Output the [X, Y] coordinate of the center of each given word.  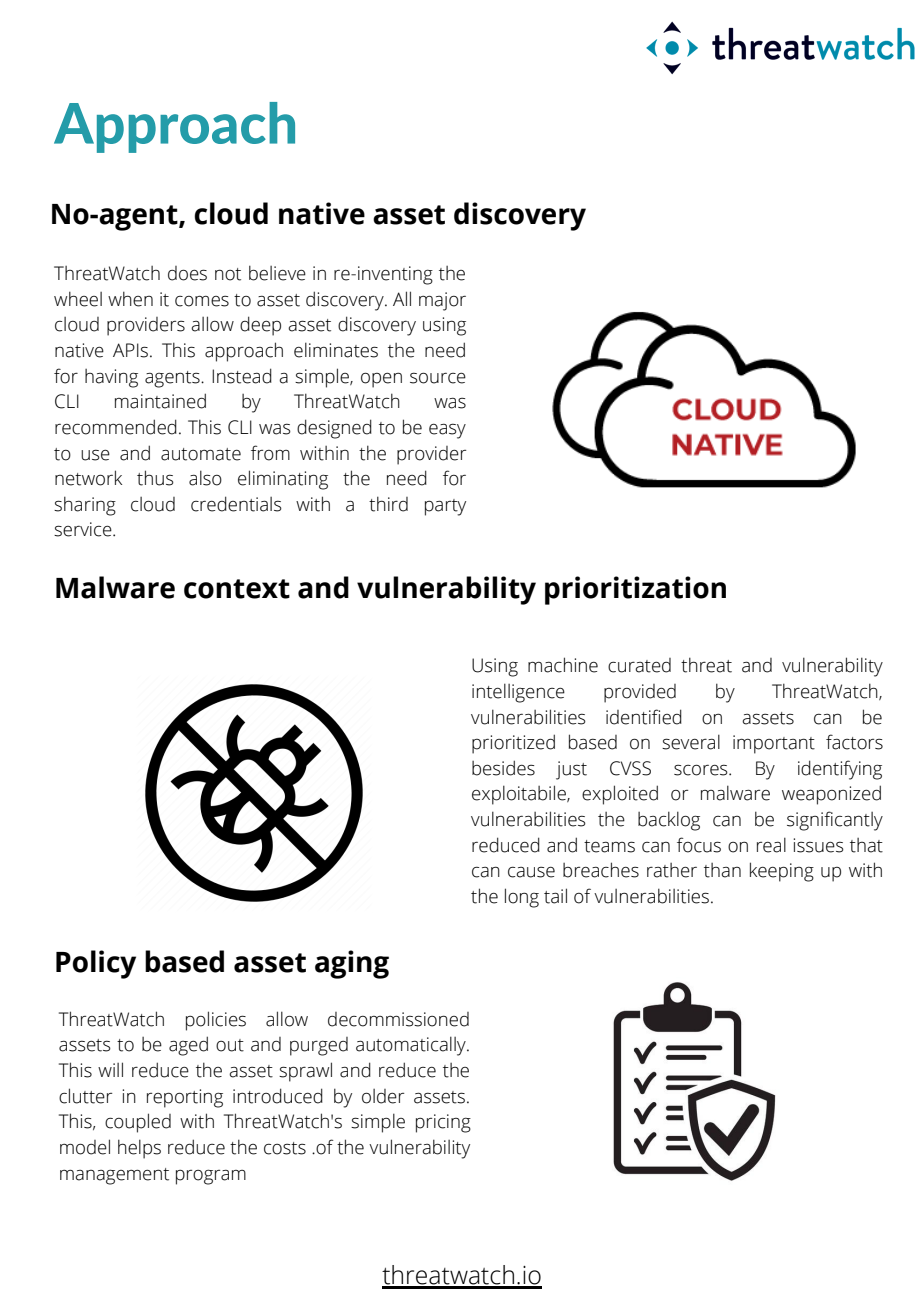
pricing [443, 1123]
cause [531, 872]
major [442, 301]
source [438, 378]
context [237, 589]
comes [202, 301]
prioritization [635, 590]
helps [139, 1149]
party [445, 507]
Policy [96, 964]
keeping [782, 872]
